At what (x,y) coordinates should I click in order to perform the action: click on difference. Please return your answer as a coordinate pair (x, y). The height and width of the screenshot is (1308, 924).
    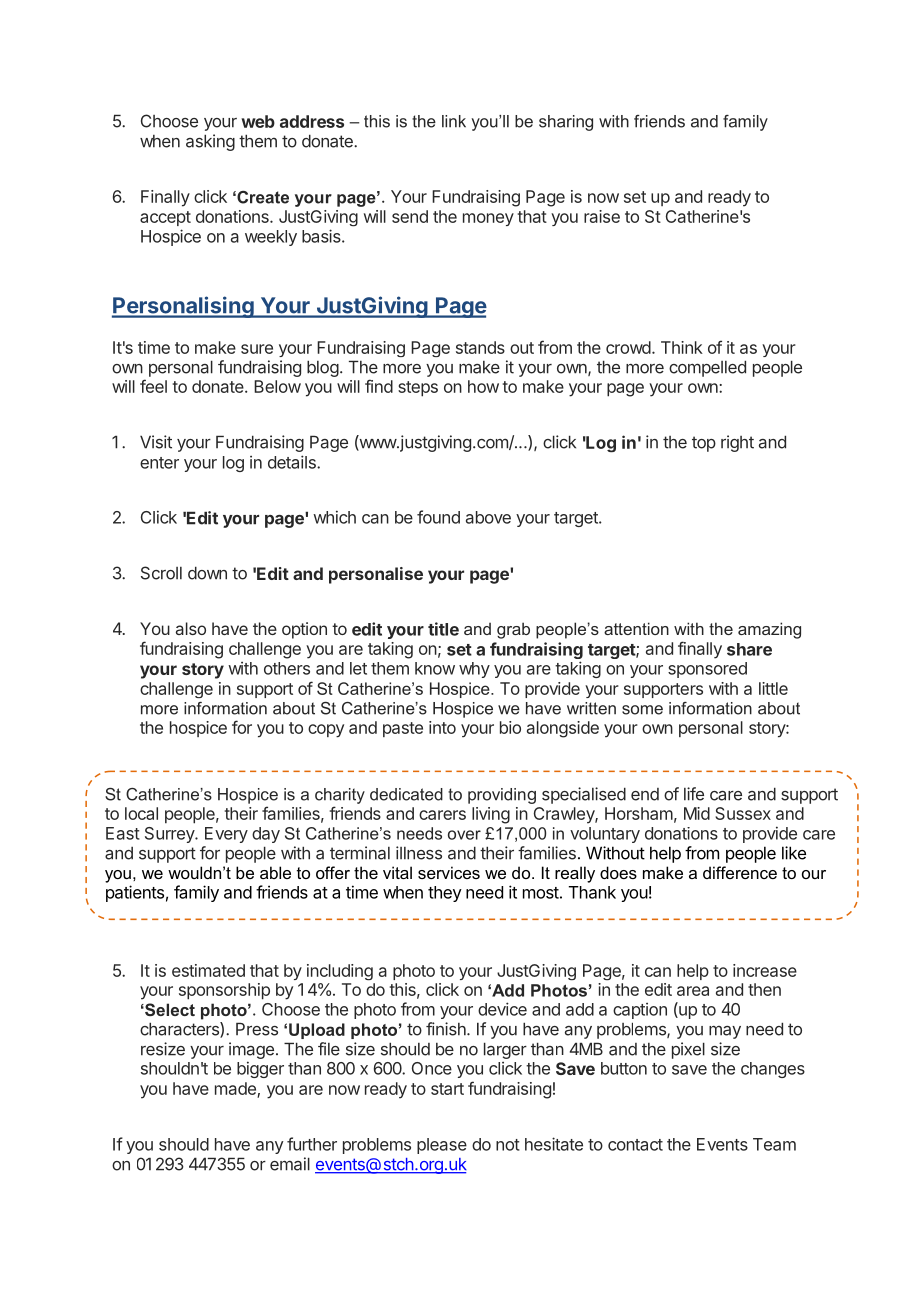
    Looking at the image, I should click on (740, 872).
